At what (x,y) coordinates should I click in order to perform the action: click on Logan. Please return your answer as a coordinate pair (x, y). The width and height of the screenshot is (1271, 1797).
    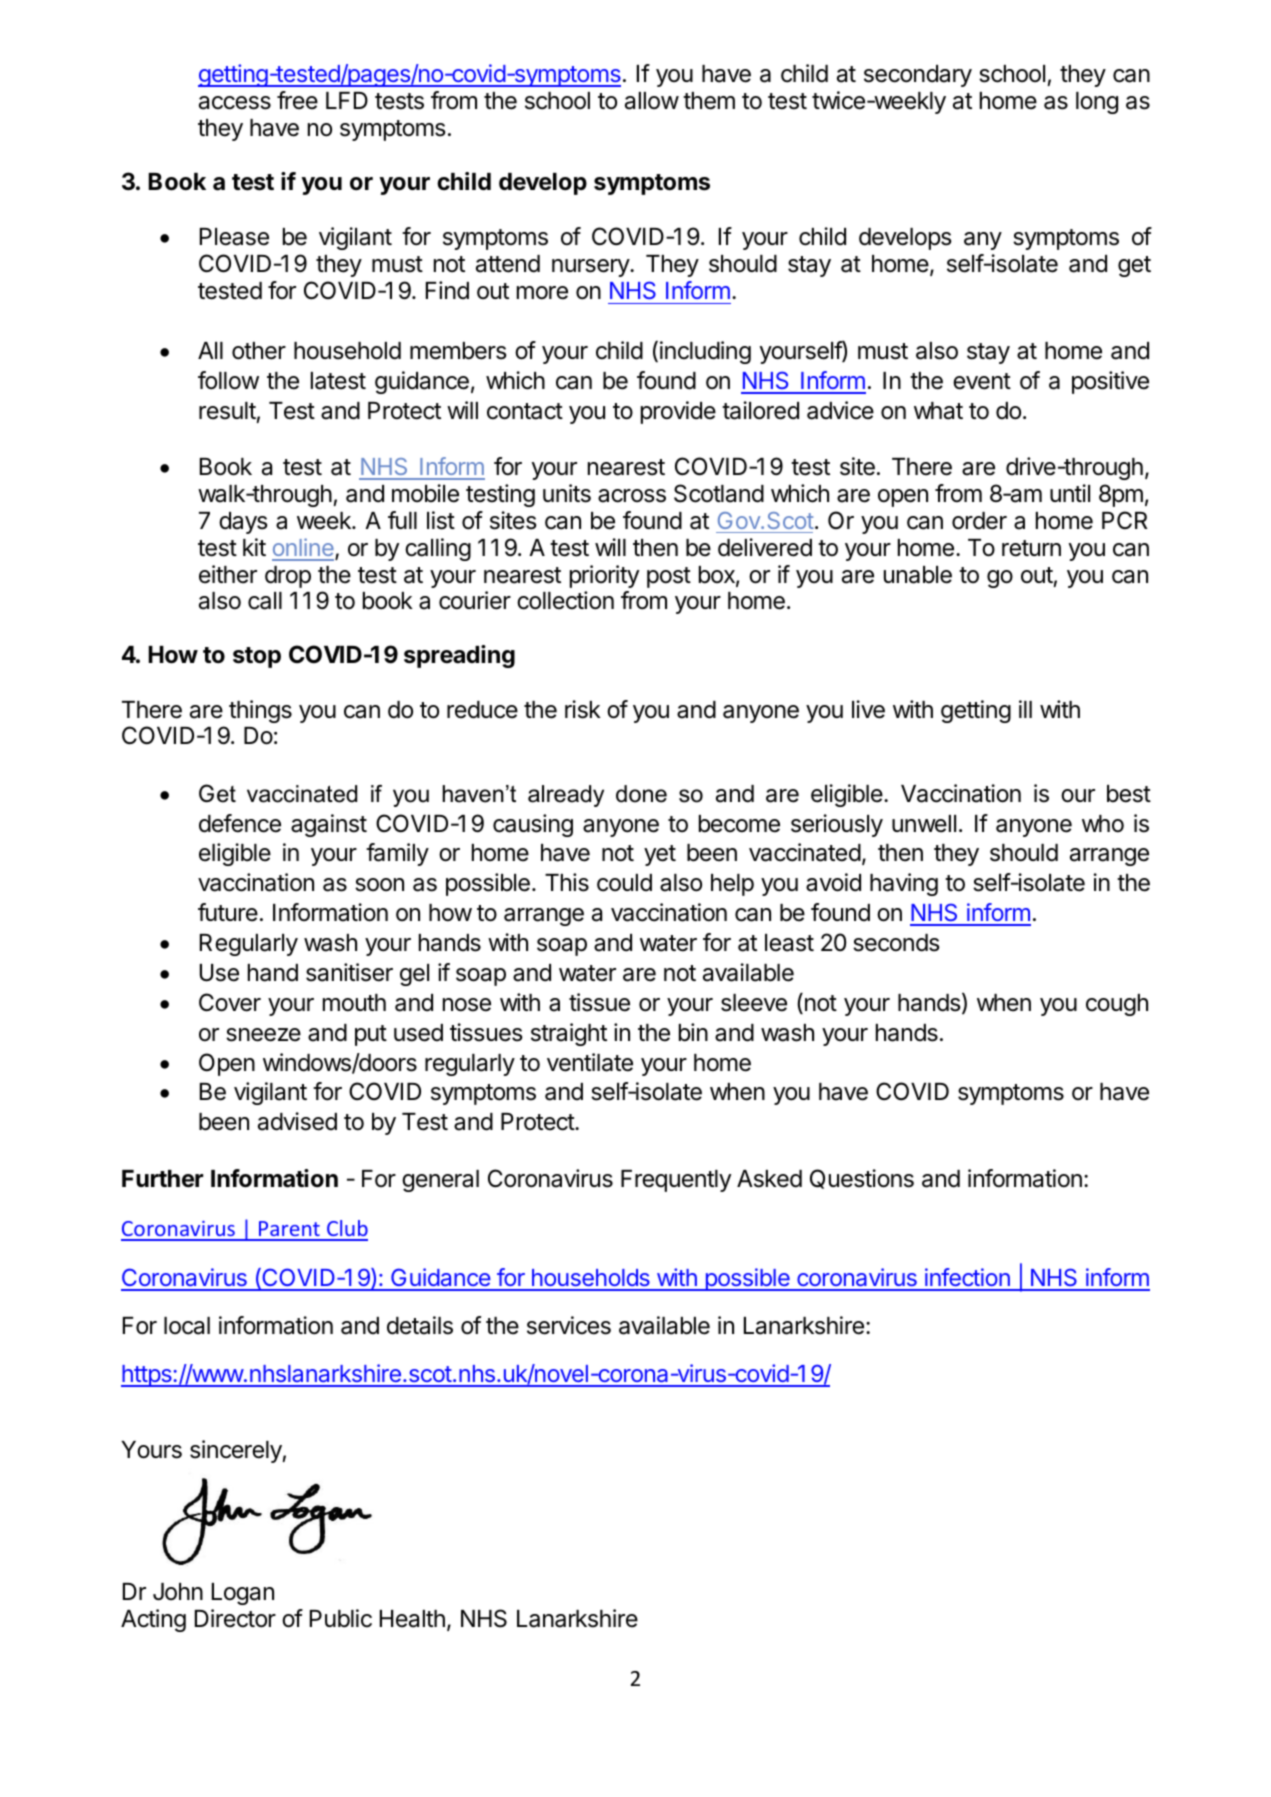
    Looking at the image, I should click on (243, 1594).
